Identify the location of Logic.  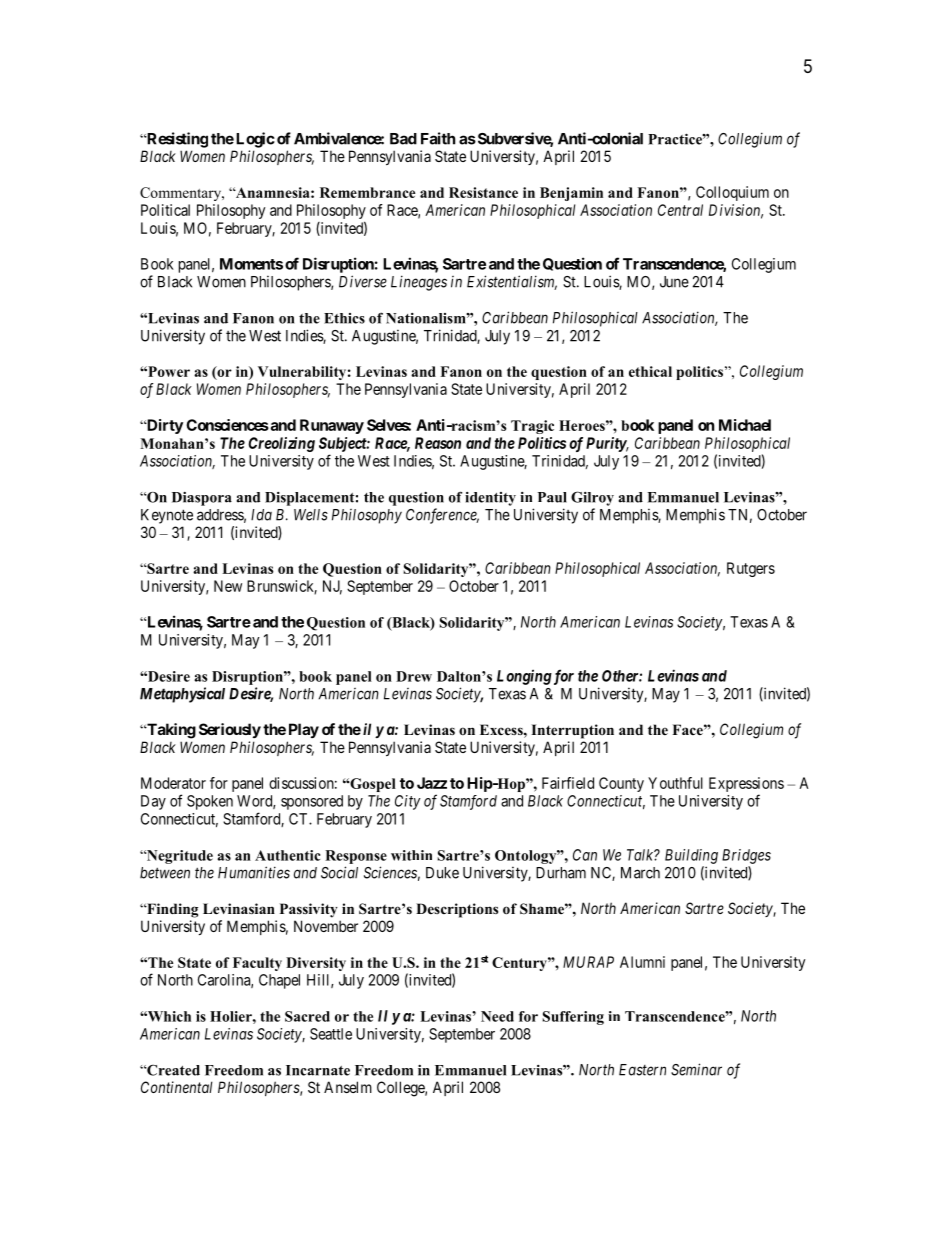
(255, 140).
